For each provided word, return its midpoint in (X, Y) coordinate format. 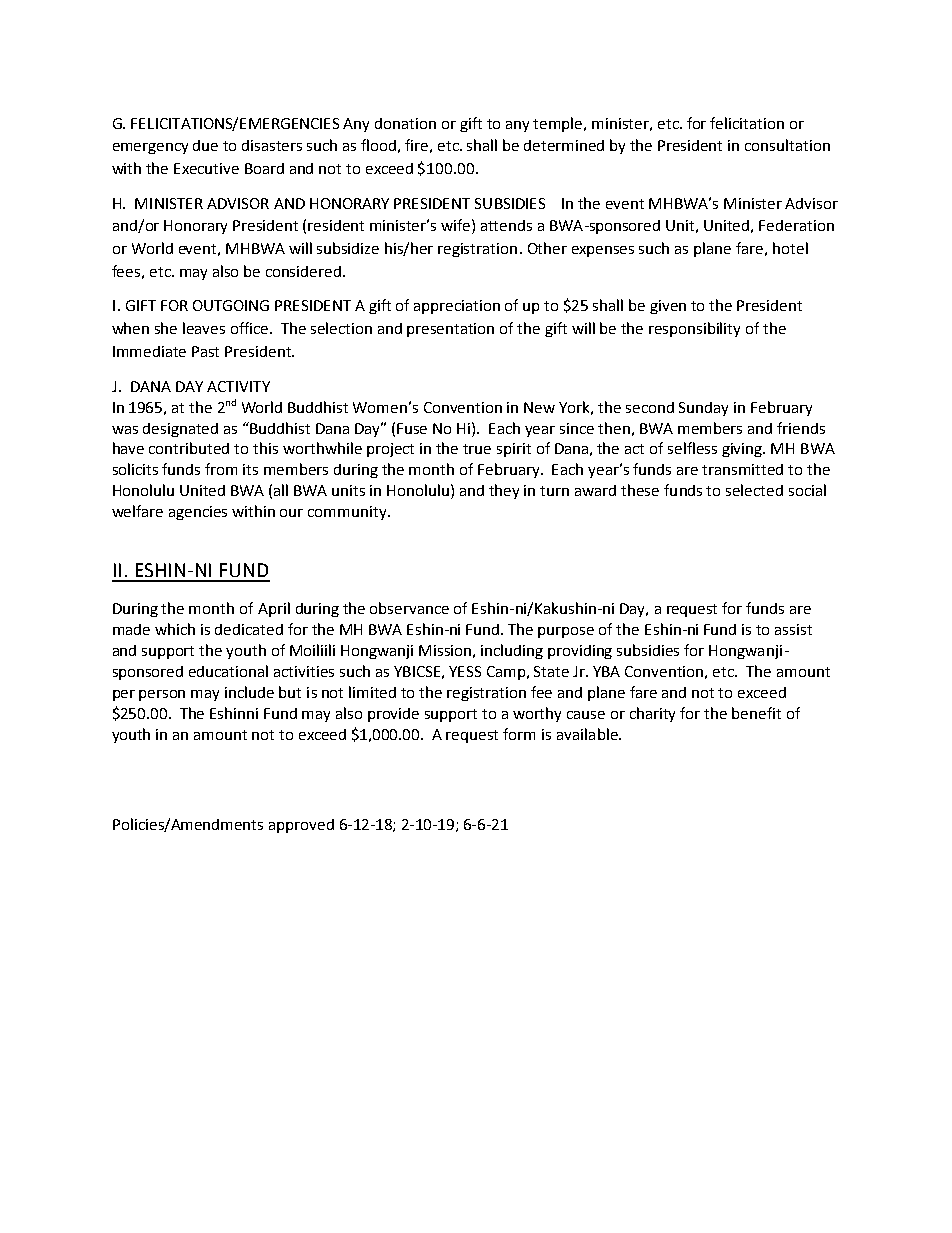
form (519, 734)
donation (405, 123)
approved (301, 826)
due (205, 145)
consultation (787, 145)
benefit (756, 713)
